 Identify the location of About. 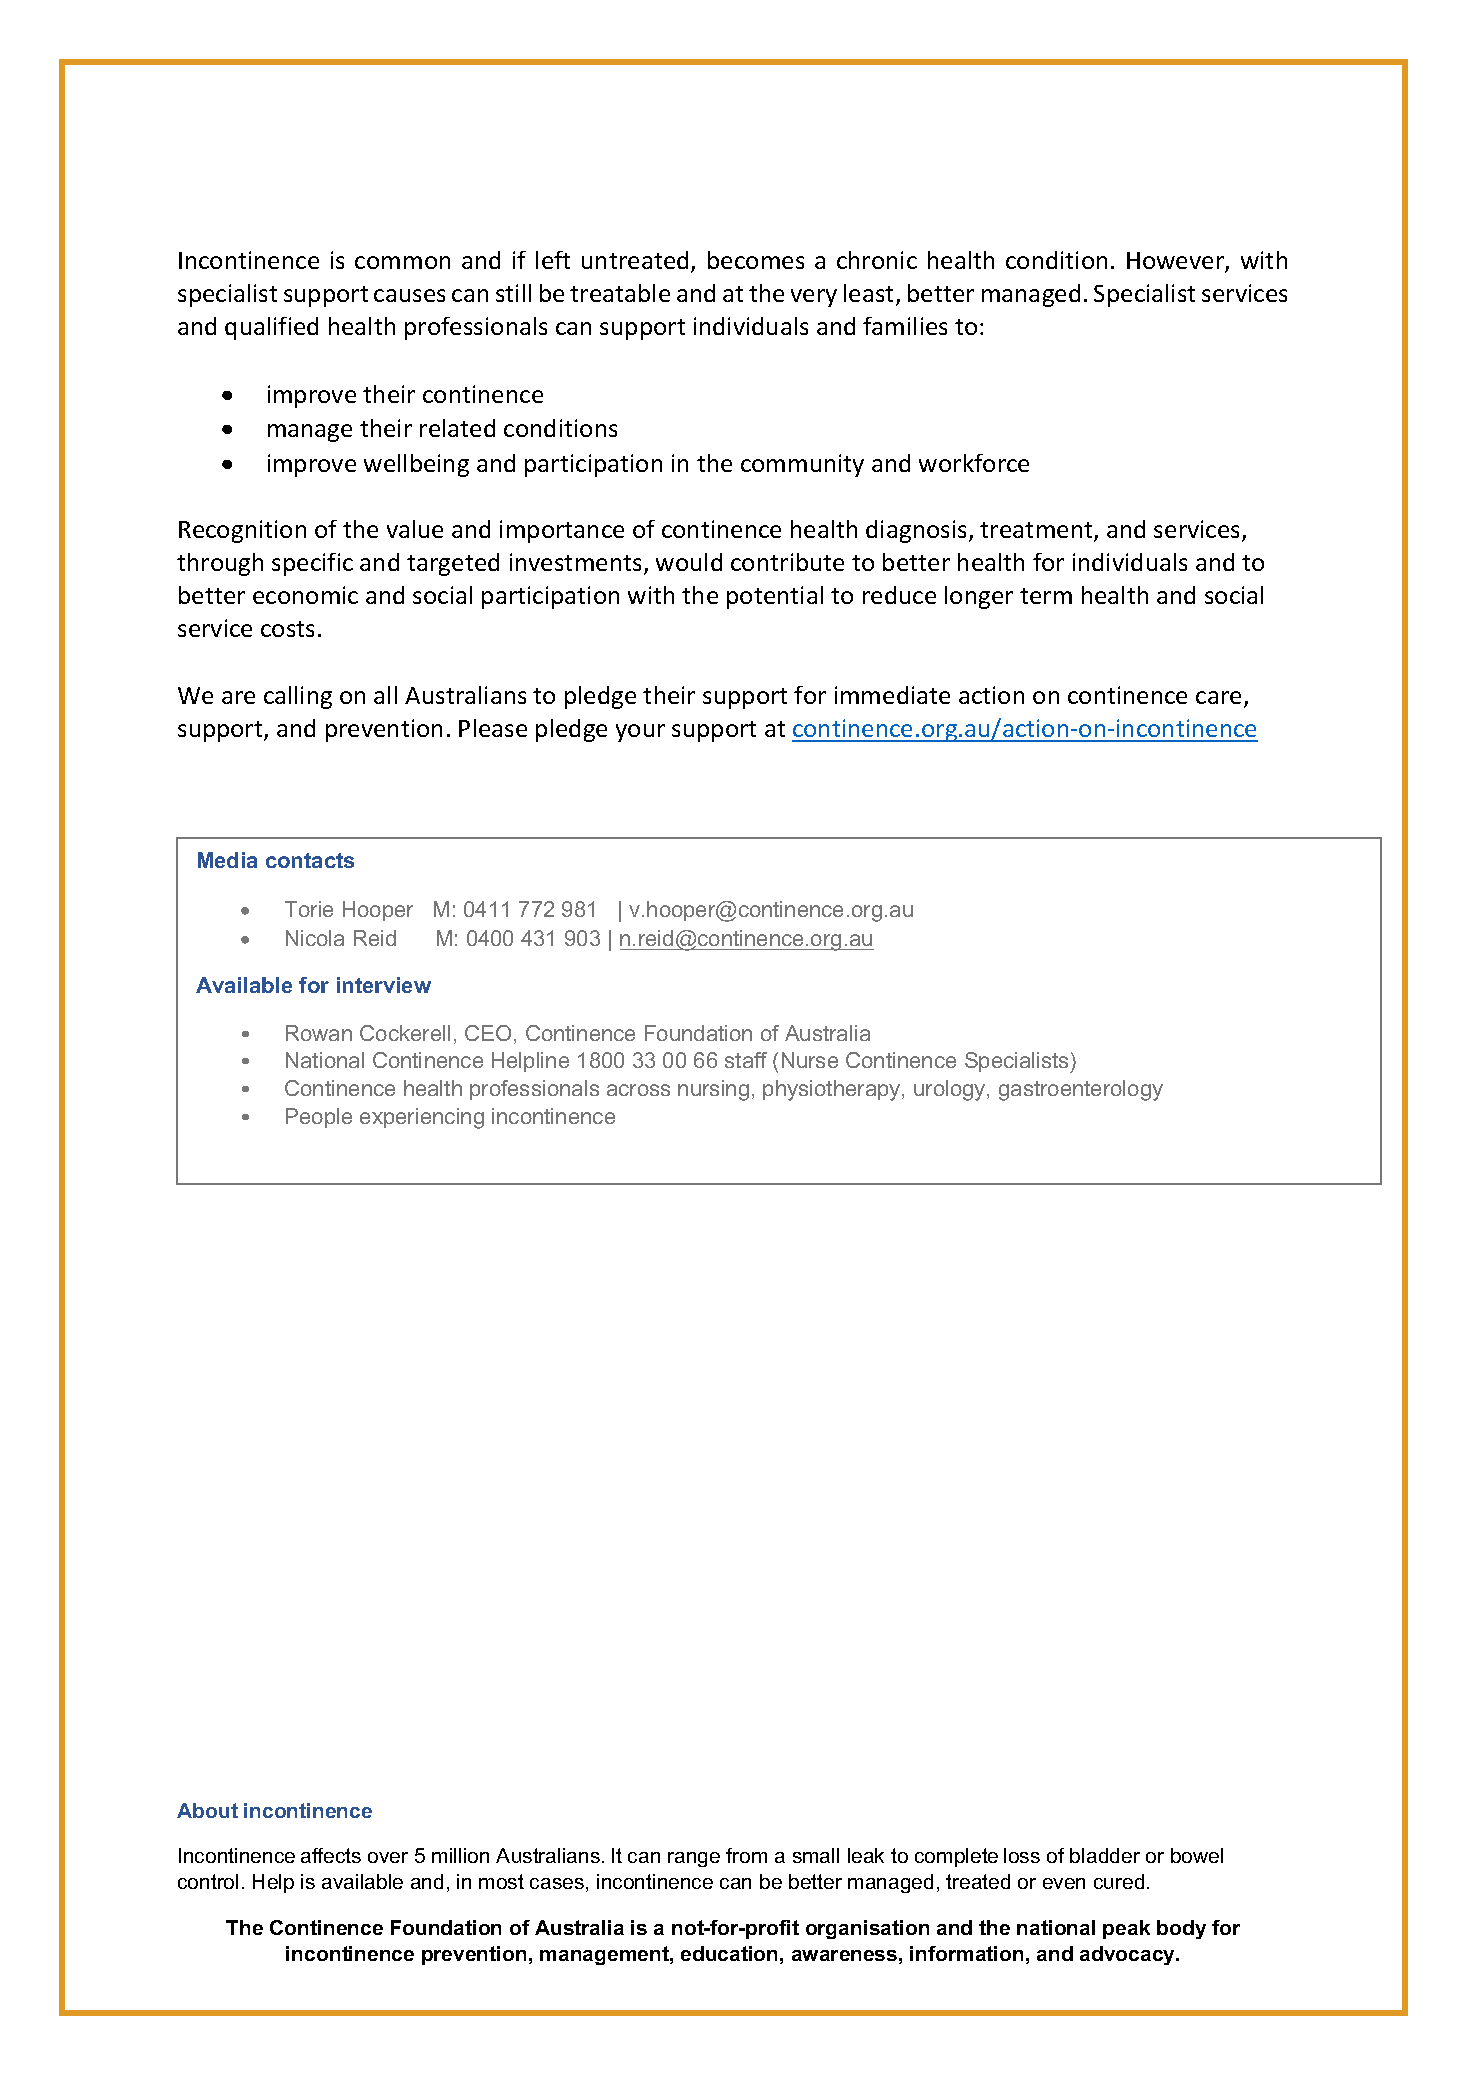
(207, 1810).
